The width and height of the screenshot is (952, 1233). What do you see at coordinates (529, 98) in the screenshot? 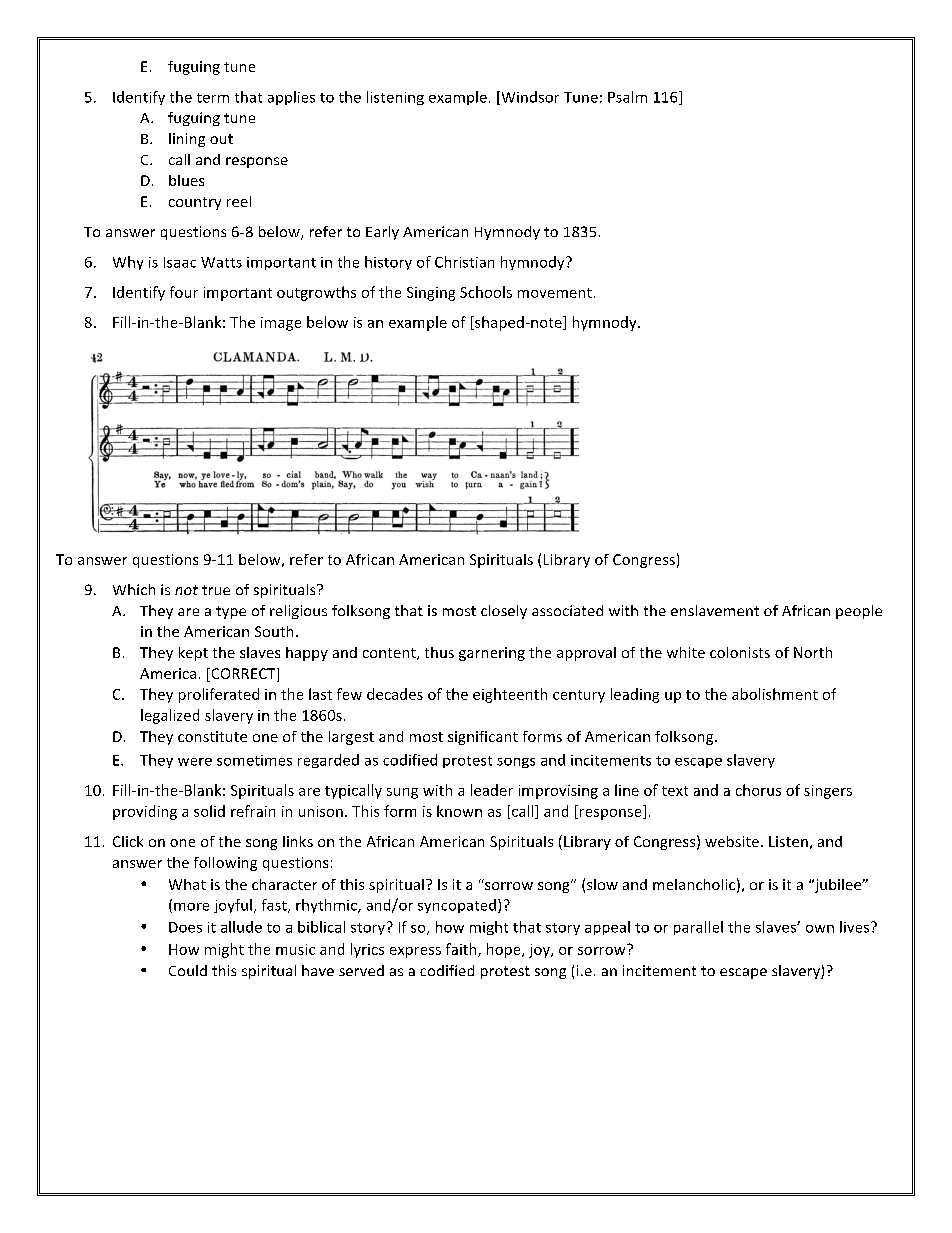
I see `Windsor` at bounding box center [529, 98].
